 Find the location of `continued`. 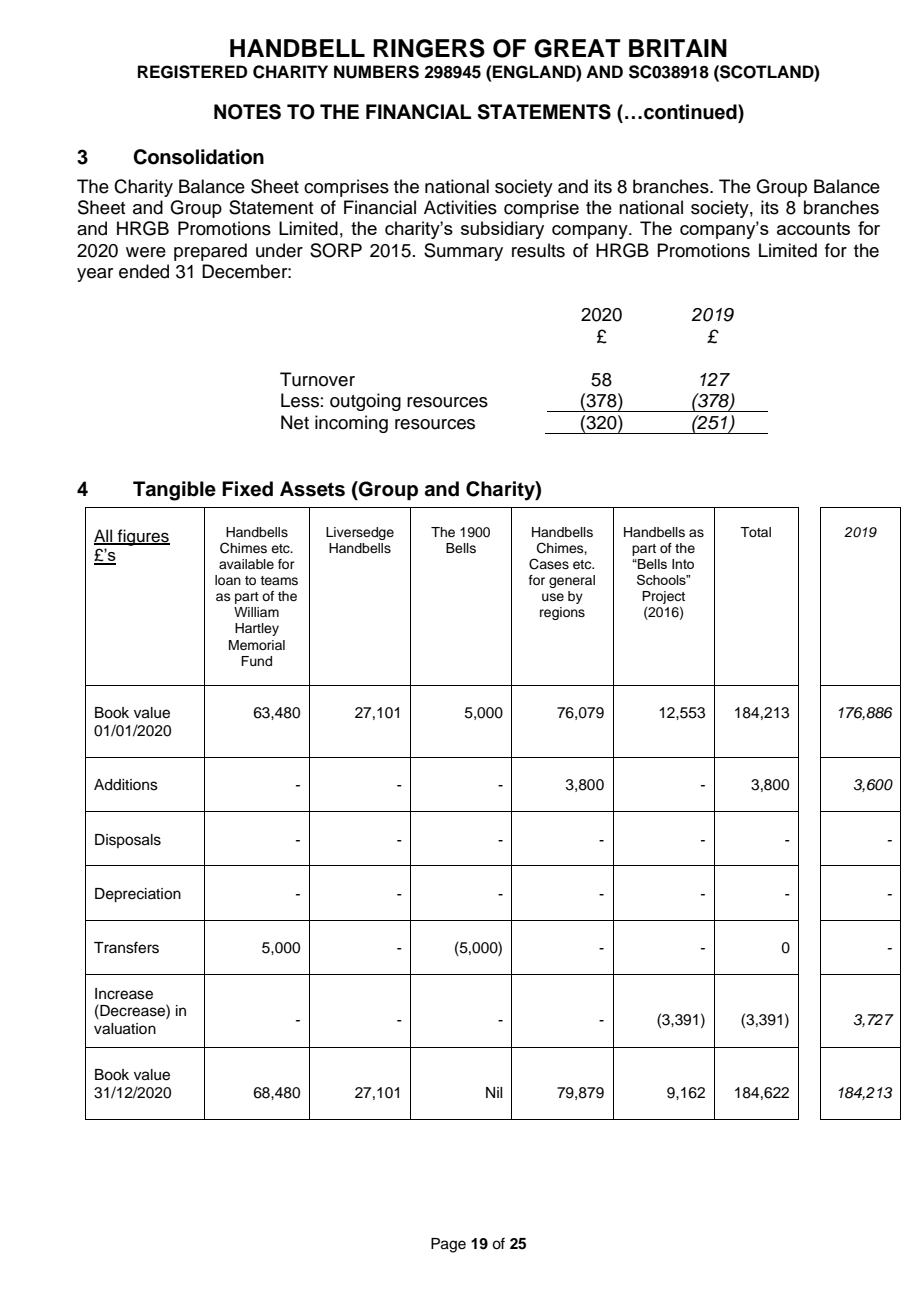

continued is located at coordinates (691, 112).
